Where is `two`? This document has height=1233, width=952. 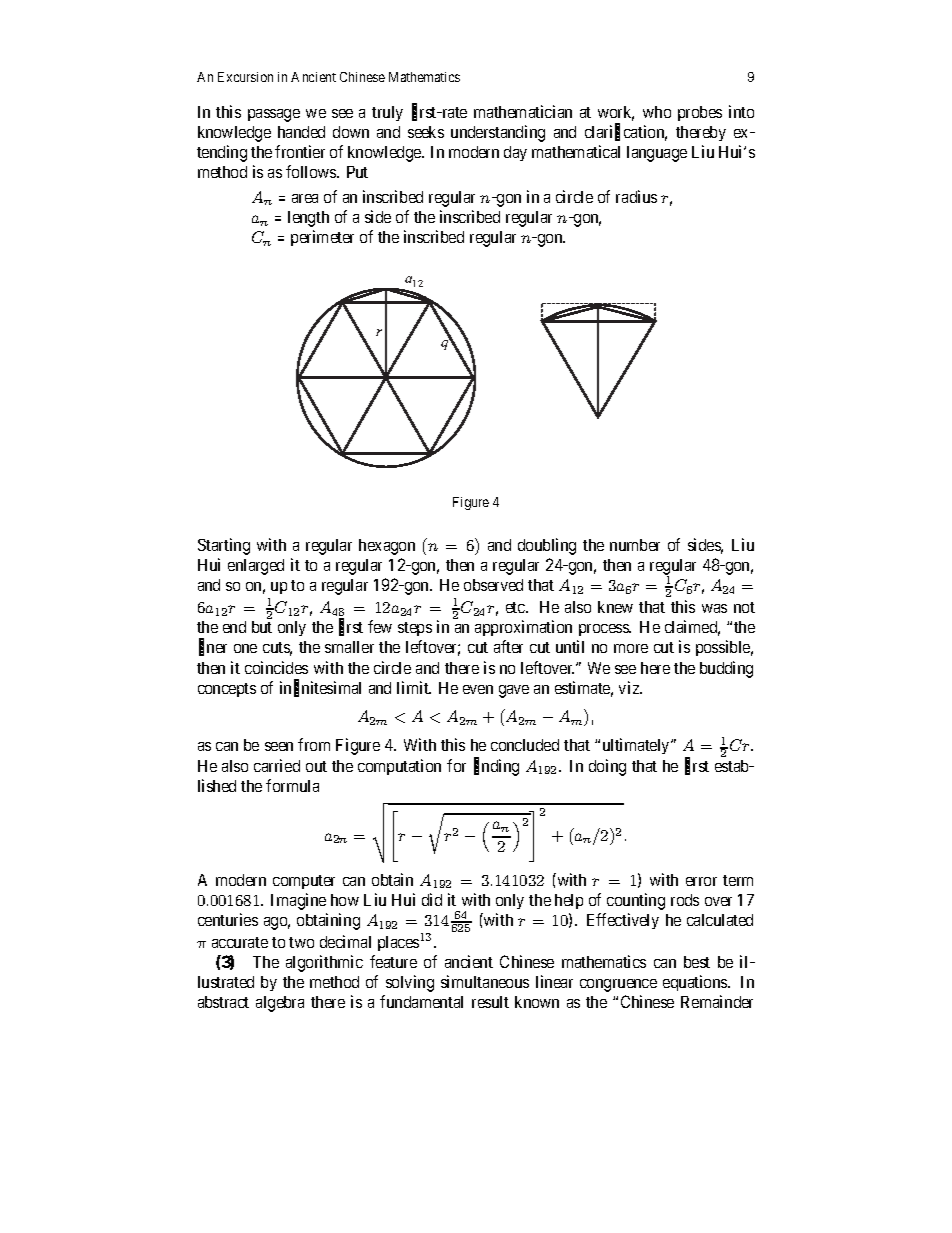 two is located at coordinates (301, 942).
